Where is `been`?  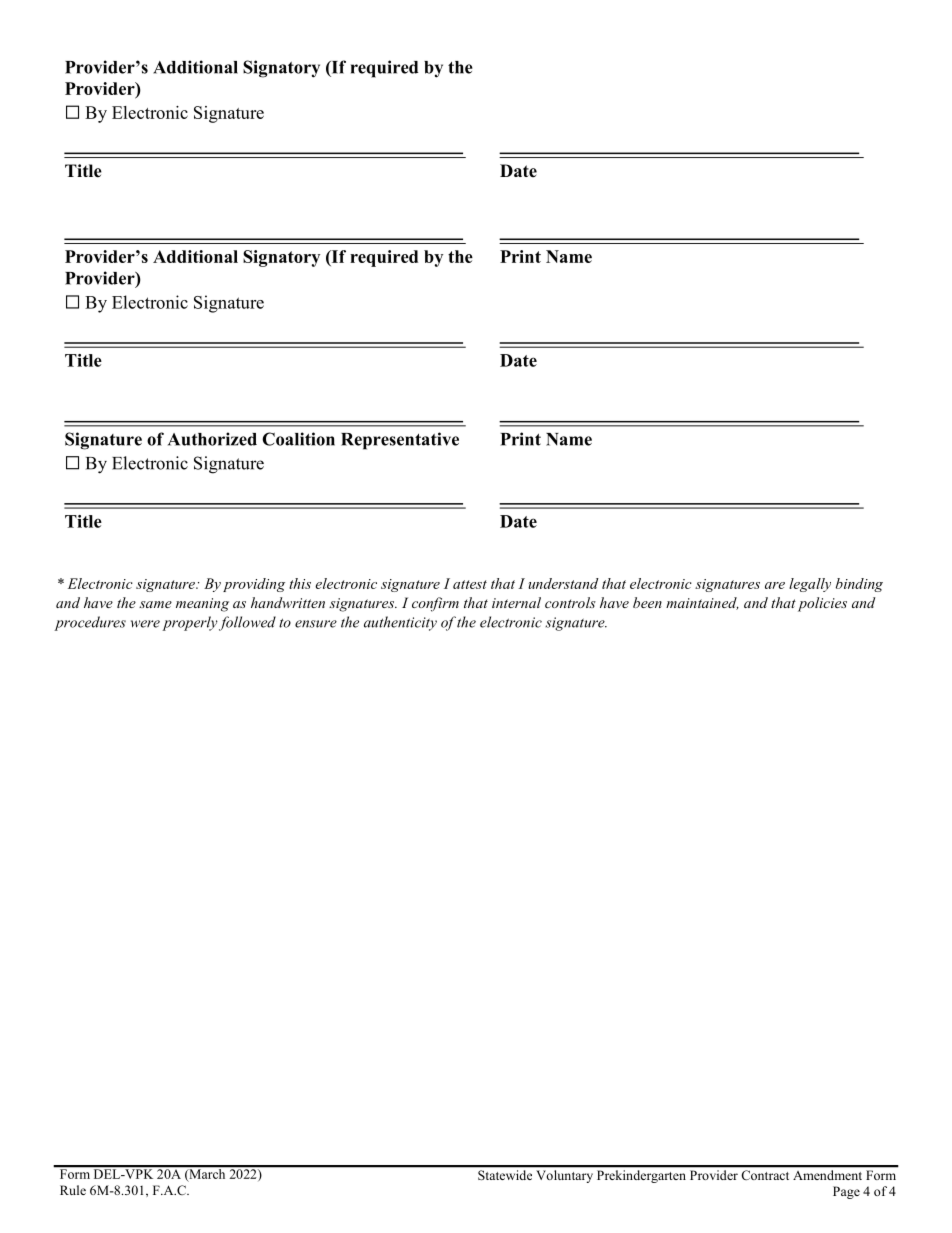 been is located at coordinates (647, 602).
